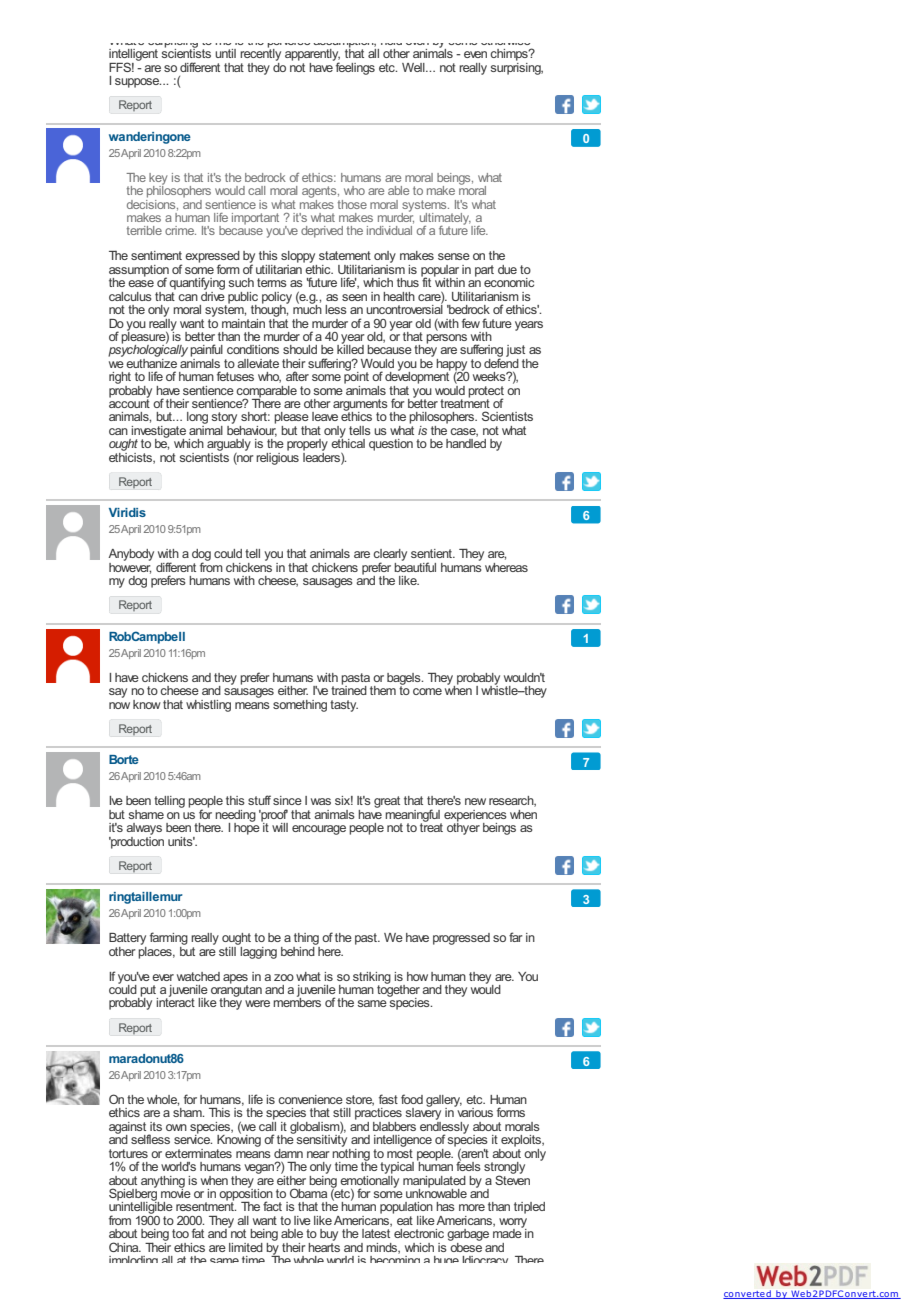 This image has width=924, height=1308. I want to click on Well, so click(414, 67).
